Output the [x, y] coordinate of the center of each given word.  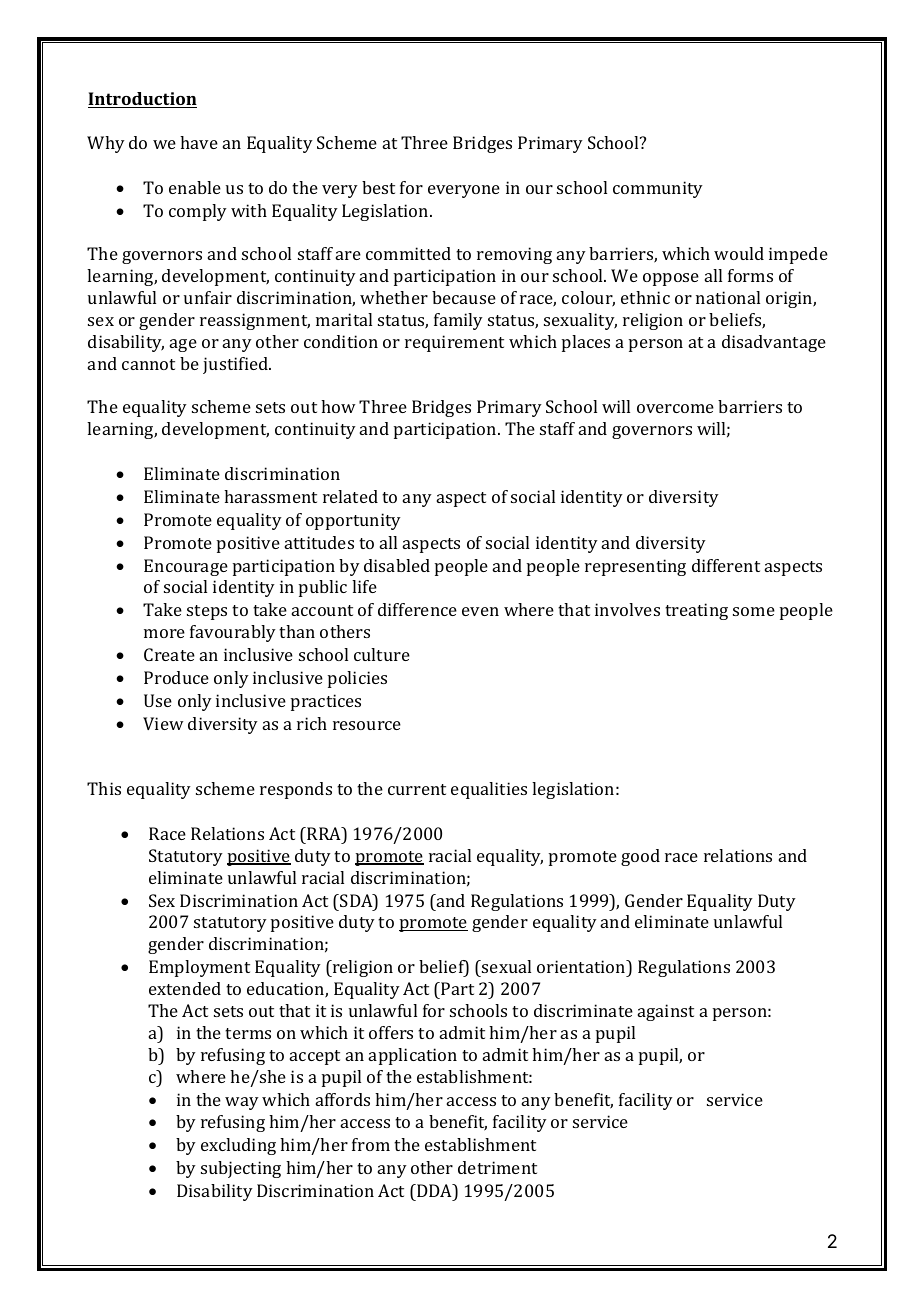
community [658, 189]
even [480, 611]
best [378, 187]
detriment [497, 1167]
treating [696, 611]
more [164, 633]
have [199, 142]
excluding [238, 1146]
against [666, 1012]
